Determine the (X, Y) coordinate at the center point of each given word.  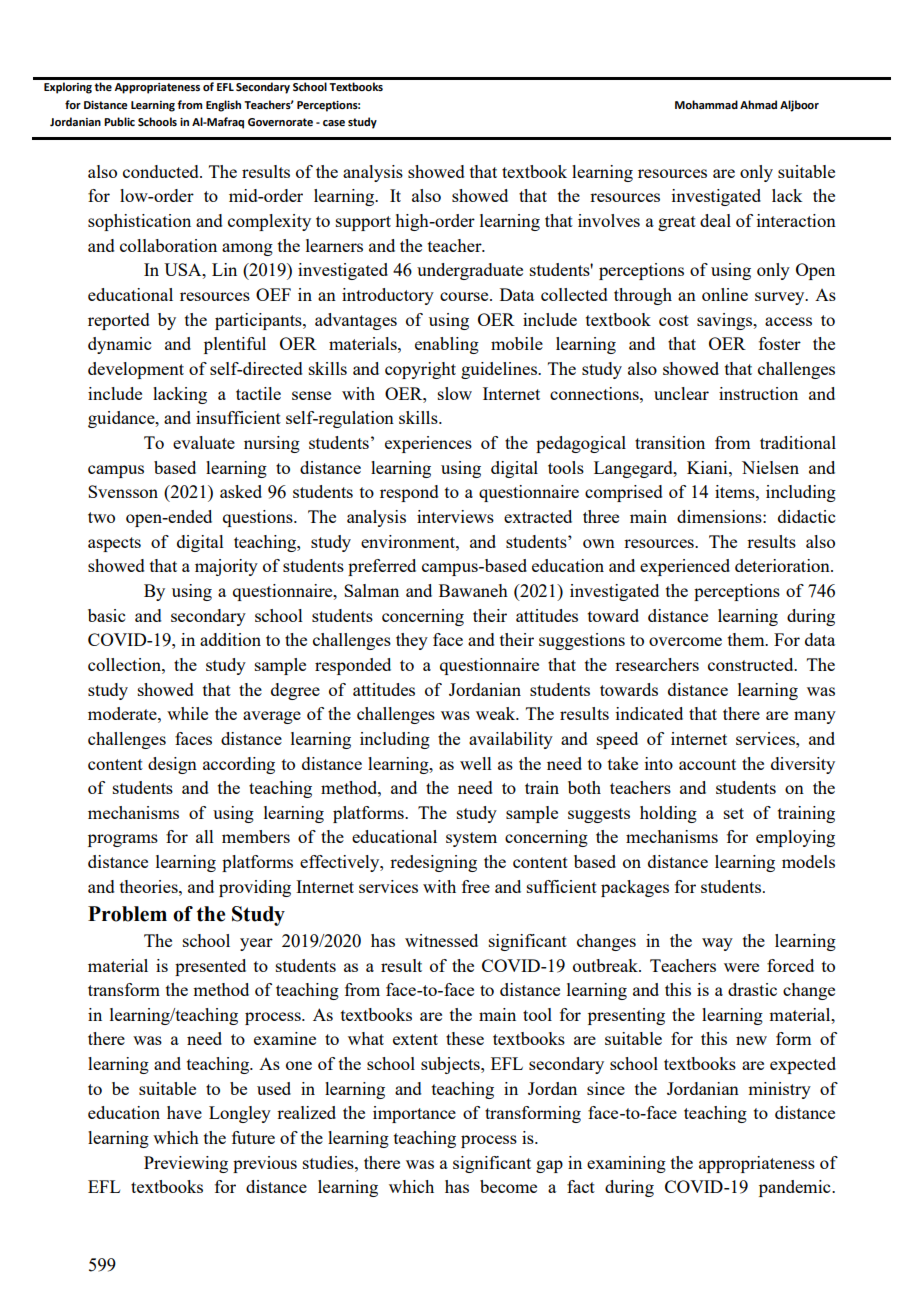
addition (230, 639)
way (717, 944)
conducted (162, 171)
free (476, 886)
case (334, 123)
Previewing (186, 1164)
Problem (127, 914)
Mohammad (706, 104)
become (508, 1186)
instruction (758, 393)
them (747, 639)
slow (455, 393)
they (412, 641)
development (136, 370)
